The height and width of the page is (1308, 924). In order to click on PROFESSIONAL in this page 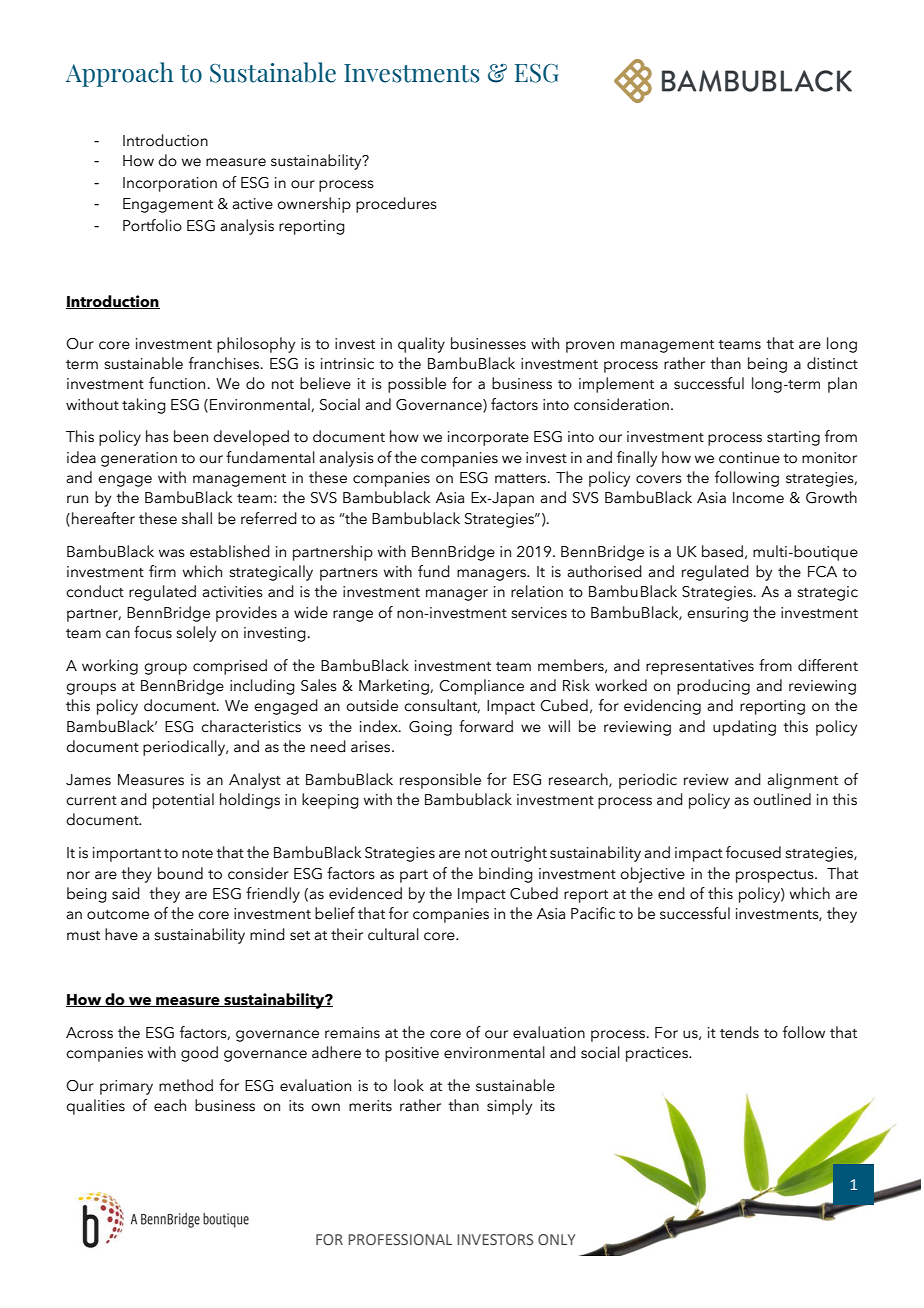, I will do `click(400, 1239)`.
